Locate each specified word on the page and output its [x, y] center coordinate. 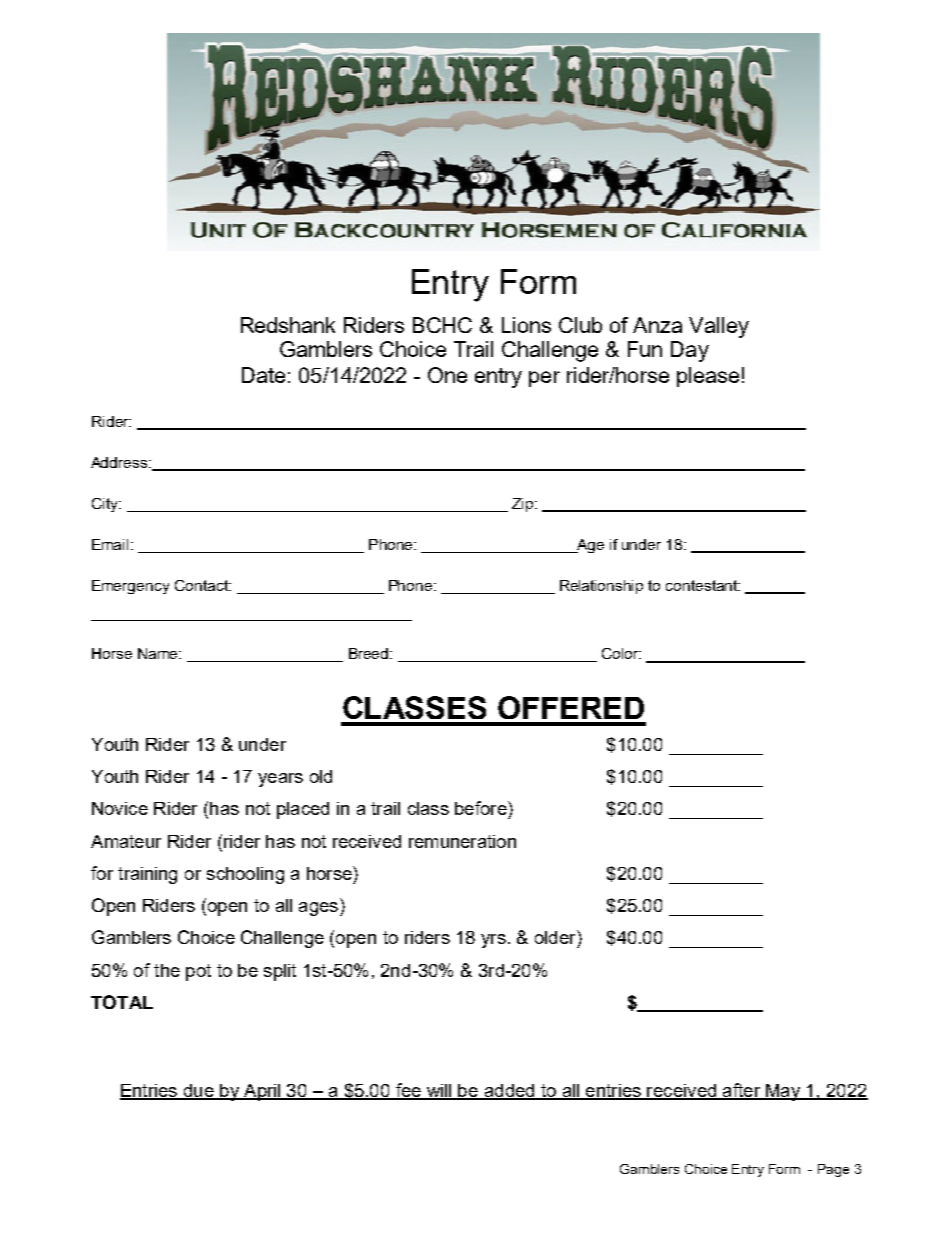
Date [263, 375]
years [280, 780]
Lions [526, 325]
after [741, 1091]
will [439, 1091]
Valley [719, 327]
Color [621, 653]
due [198, 1091]
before [482, 808]
